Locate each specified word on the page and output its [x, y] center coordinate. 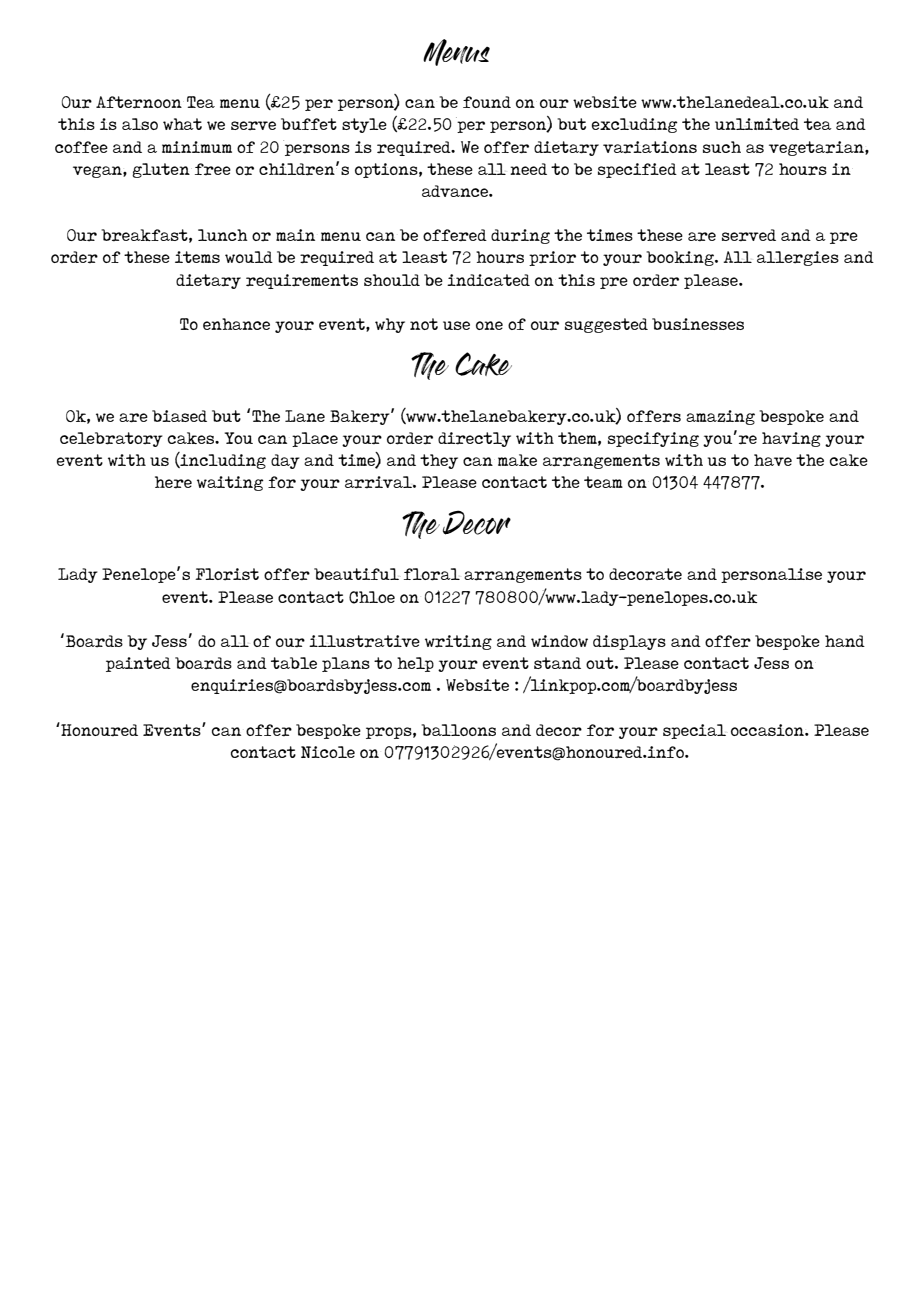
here [173, 482]
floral [432, 574]
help [415, 664]
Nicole [328, 752]
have [773, 460]
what [182, 124]
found [487, 102]
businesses [698, 324]
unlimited [757, 124]
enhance [236, 324]
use [456, 325]
